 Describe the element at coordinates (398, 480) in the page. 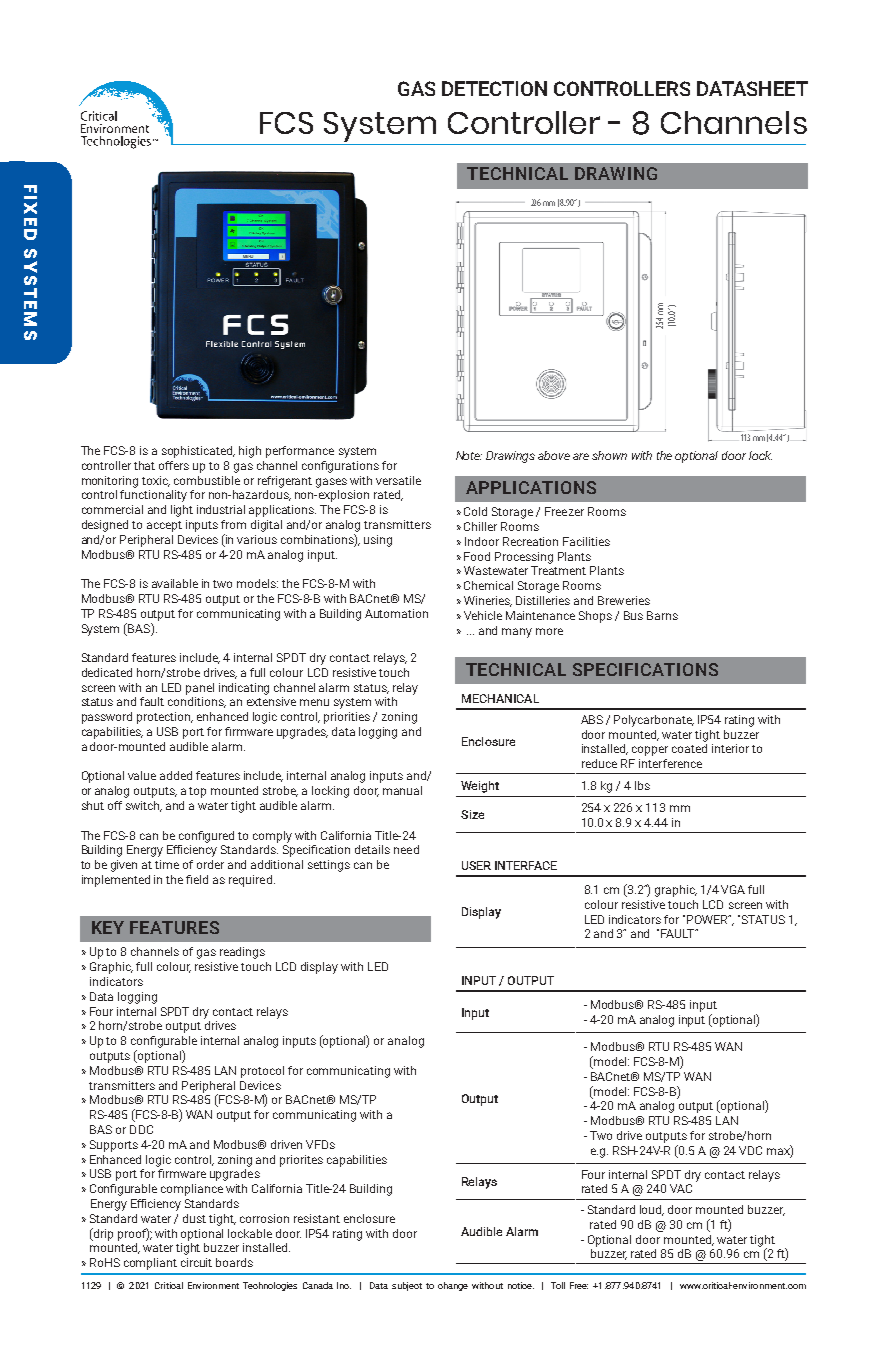

I see `versatile` at that location.
